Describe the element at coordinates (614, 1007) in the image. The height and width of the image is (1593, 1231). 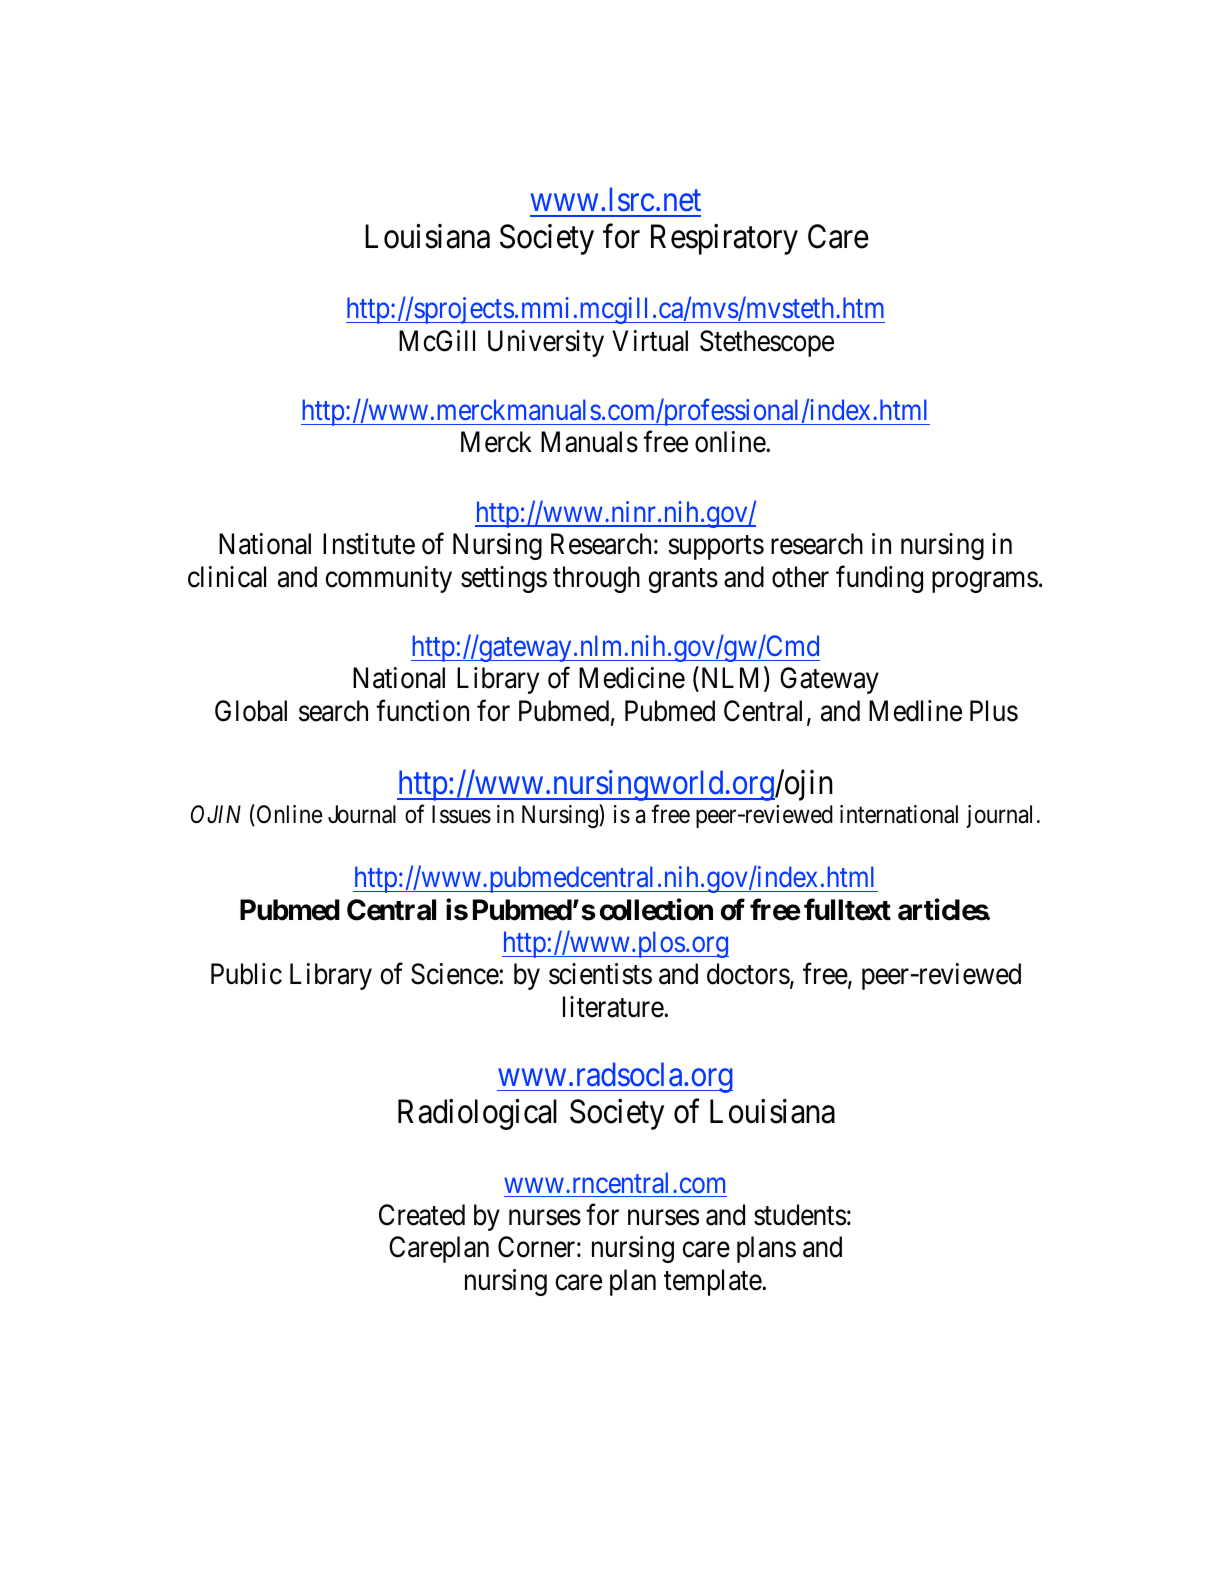
I see `literature` at that location.
